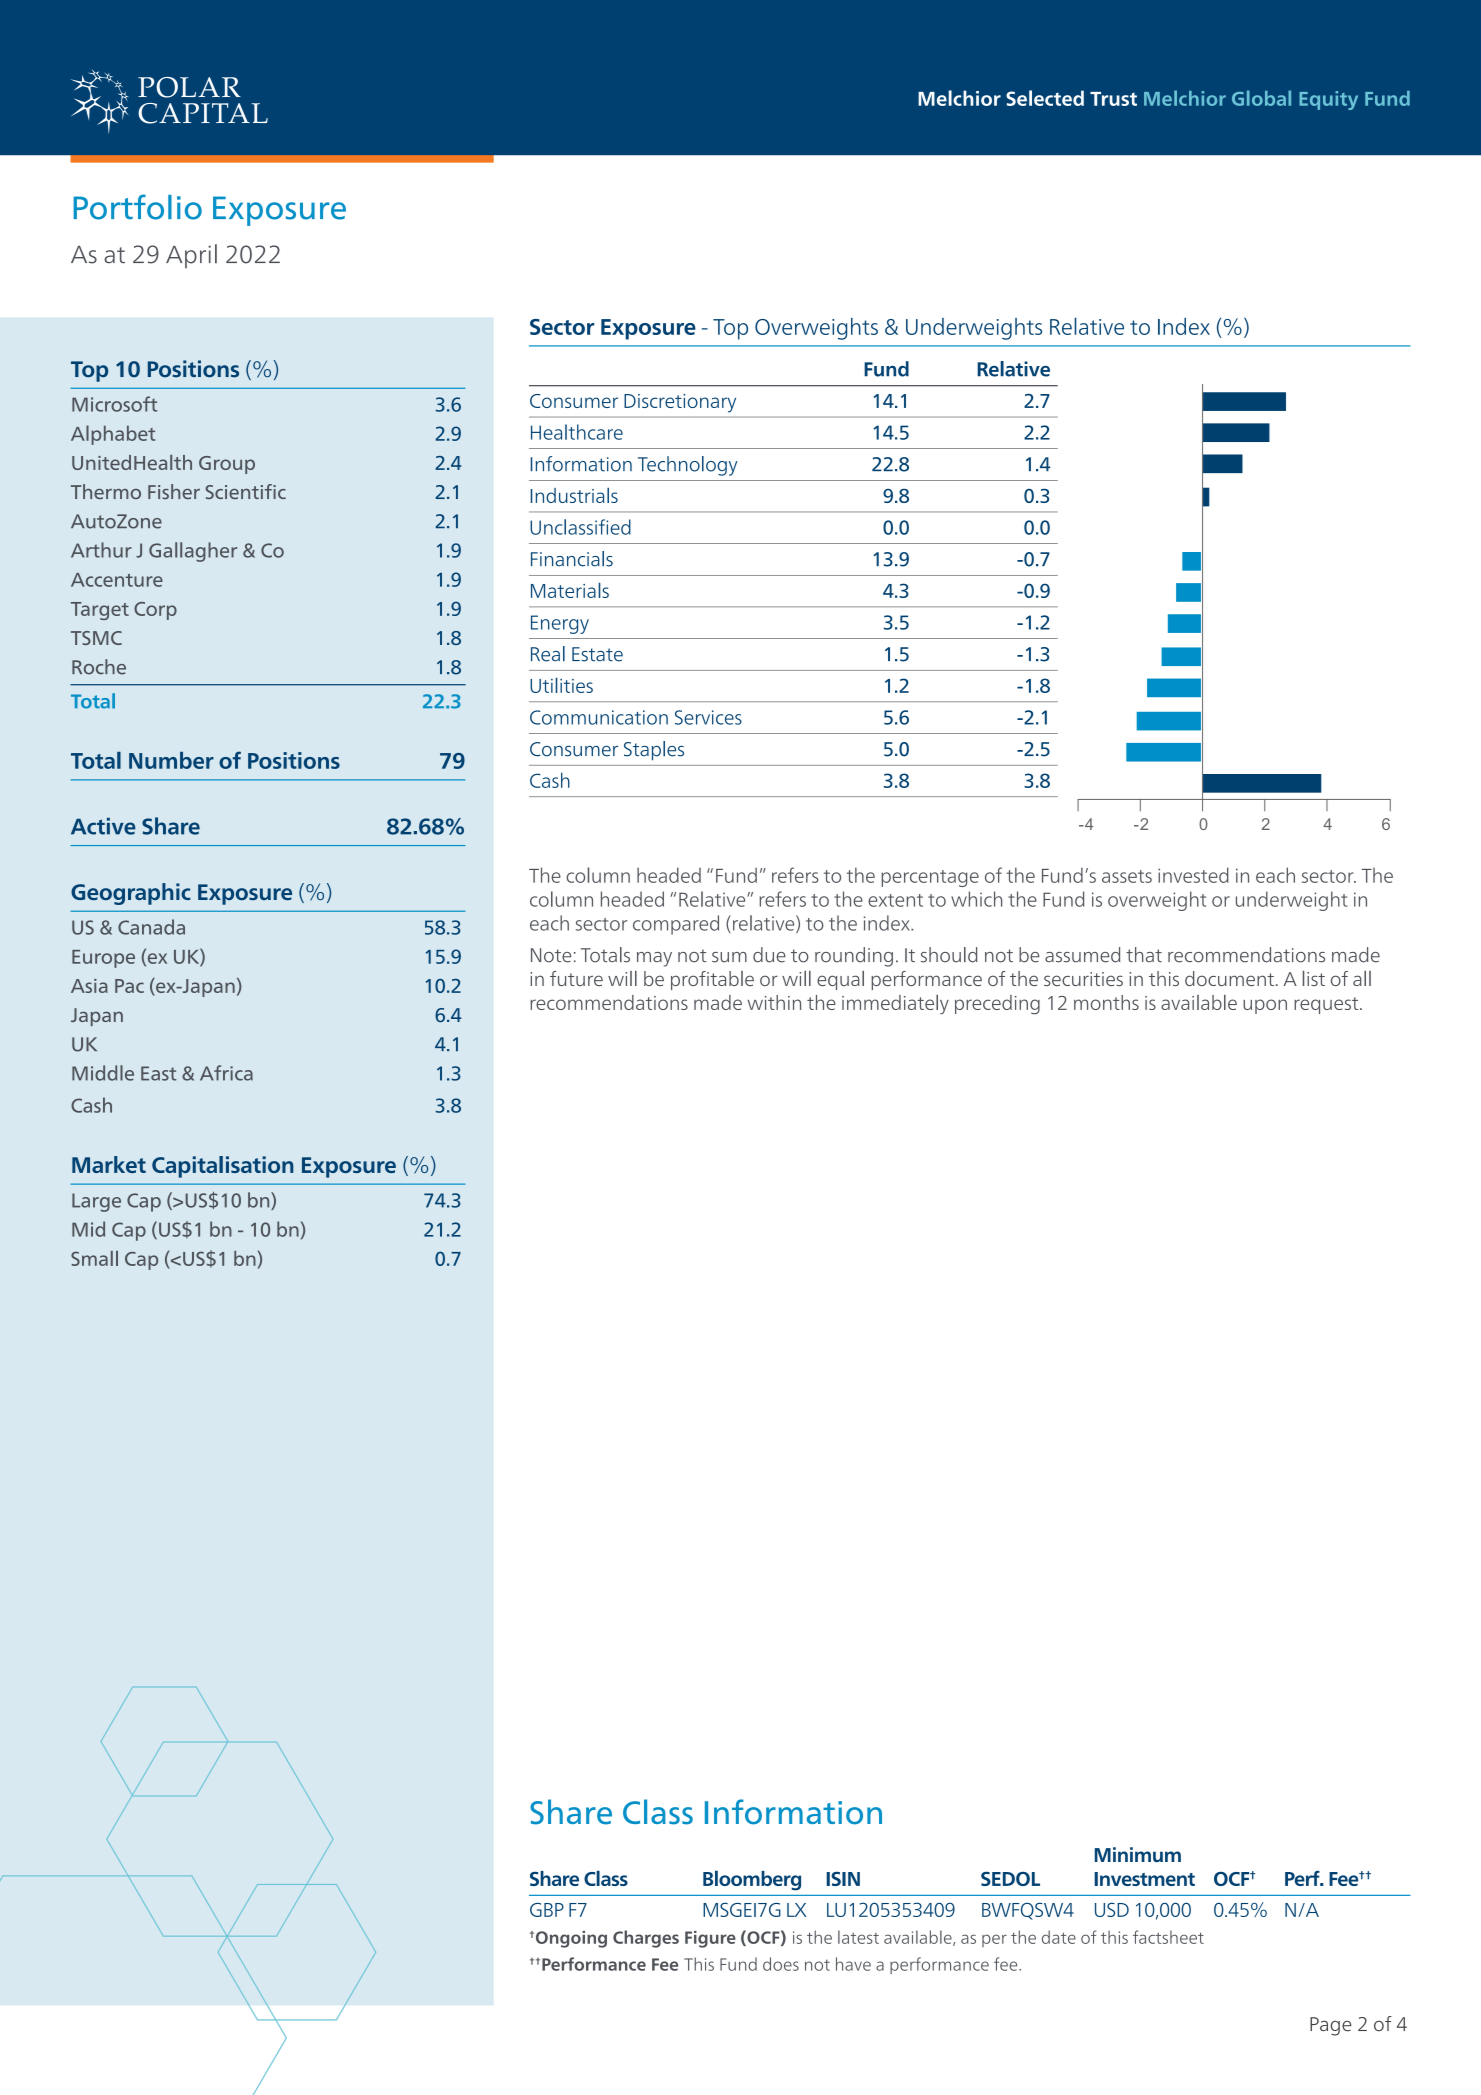 The height and width of the document is (2095, 1481). I want to click on GBP, so click(547, 1910).
